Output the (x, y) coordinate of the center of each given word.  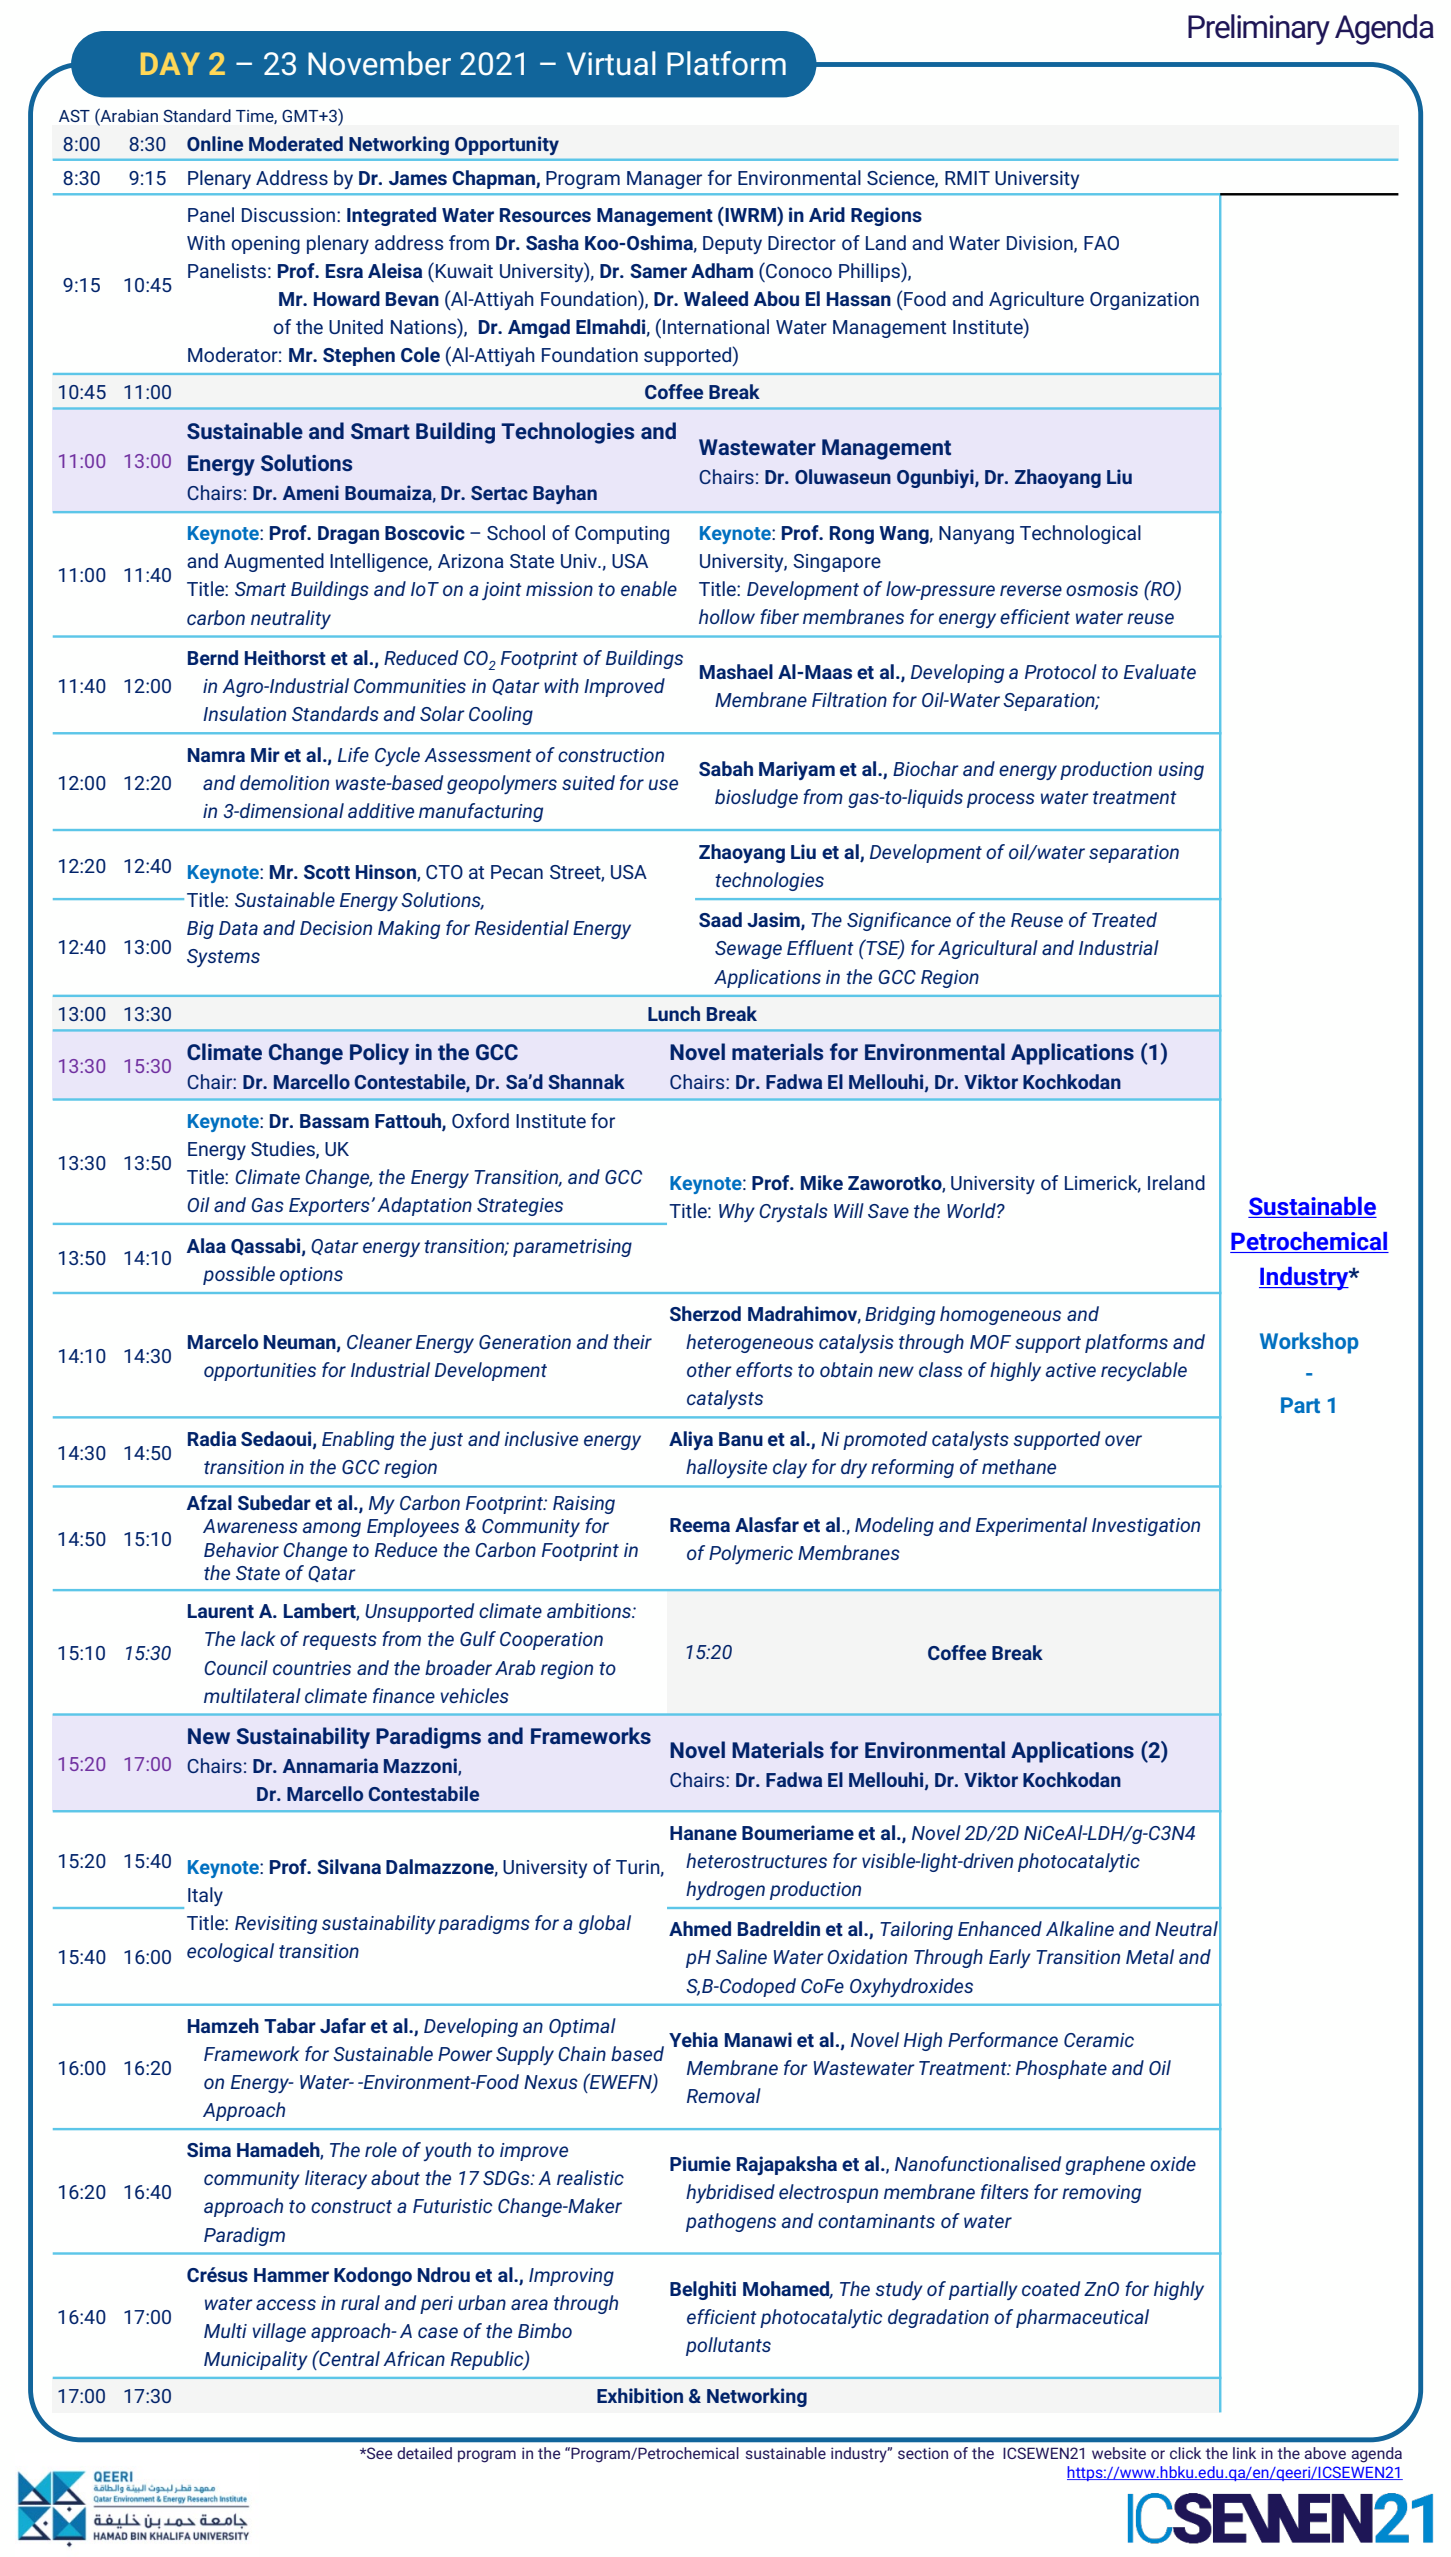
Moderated (296, 143)
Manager (664, 180)
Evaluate (1160, 671)
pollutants (728, 2346)
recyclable (1144, 1371)
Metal (1150, 1956)
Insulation (244, 713)
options (311, 1276)
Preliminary (1259, 29)
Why (737, 1212)
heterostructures (756, 1860)
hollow (727, 616)
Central (348, 2358)
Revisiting (276, 1925)
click (1185, 2453)
